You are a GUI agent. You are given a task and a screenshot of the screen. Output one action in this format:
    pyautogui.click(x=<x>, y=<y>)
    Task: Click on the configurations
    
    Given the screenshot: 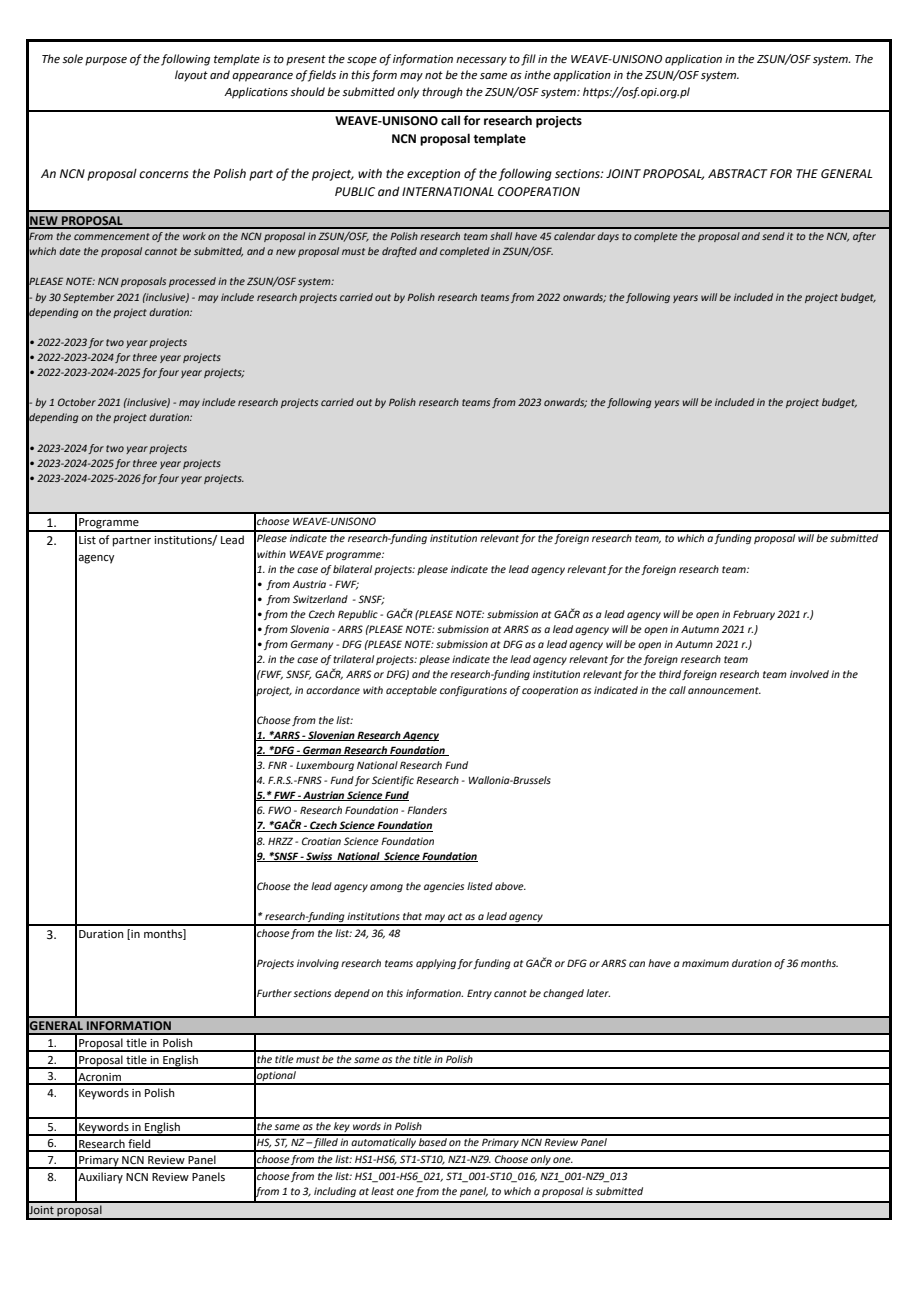 What is the action you would take?
    pyautogui.click(x=473, y=691)
